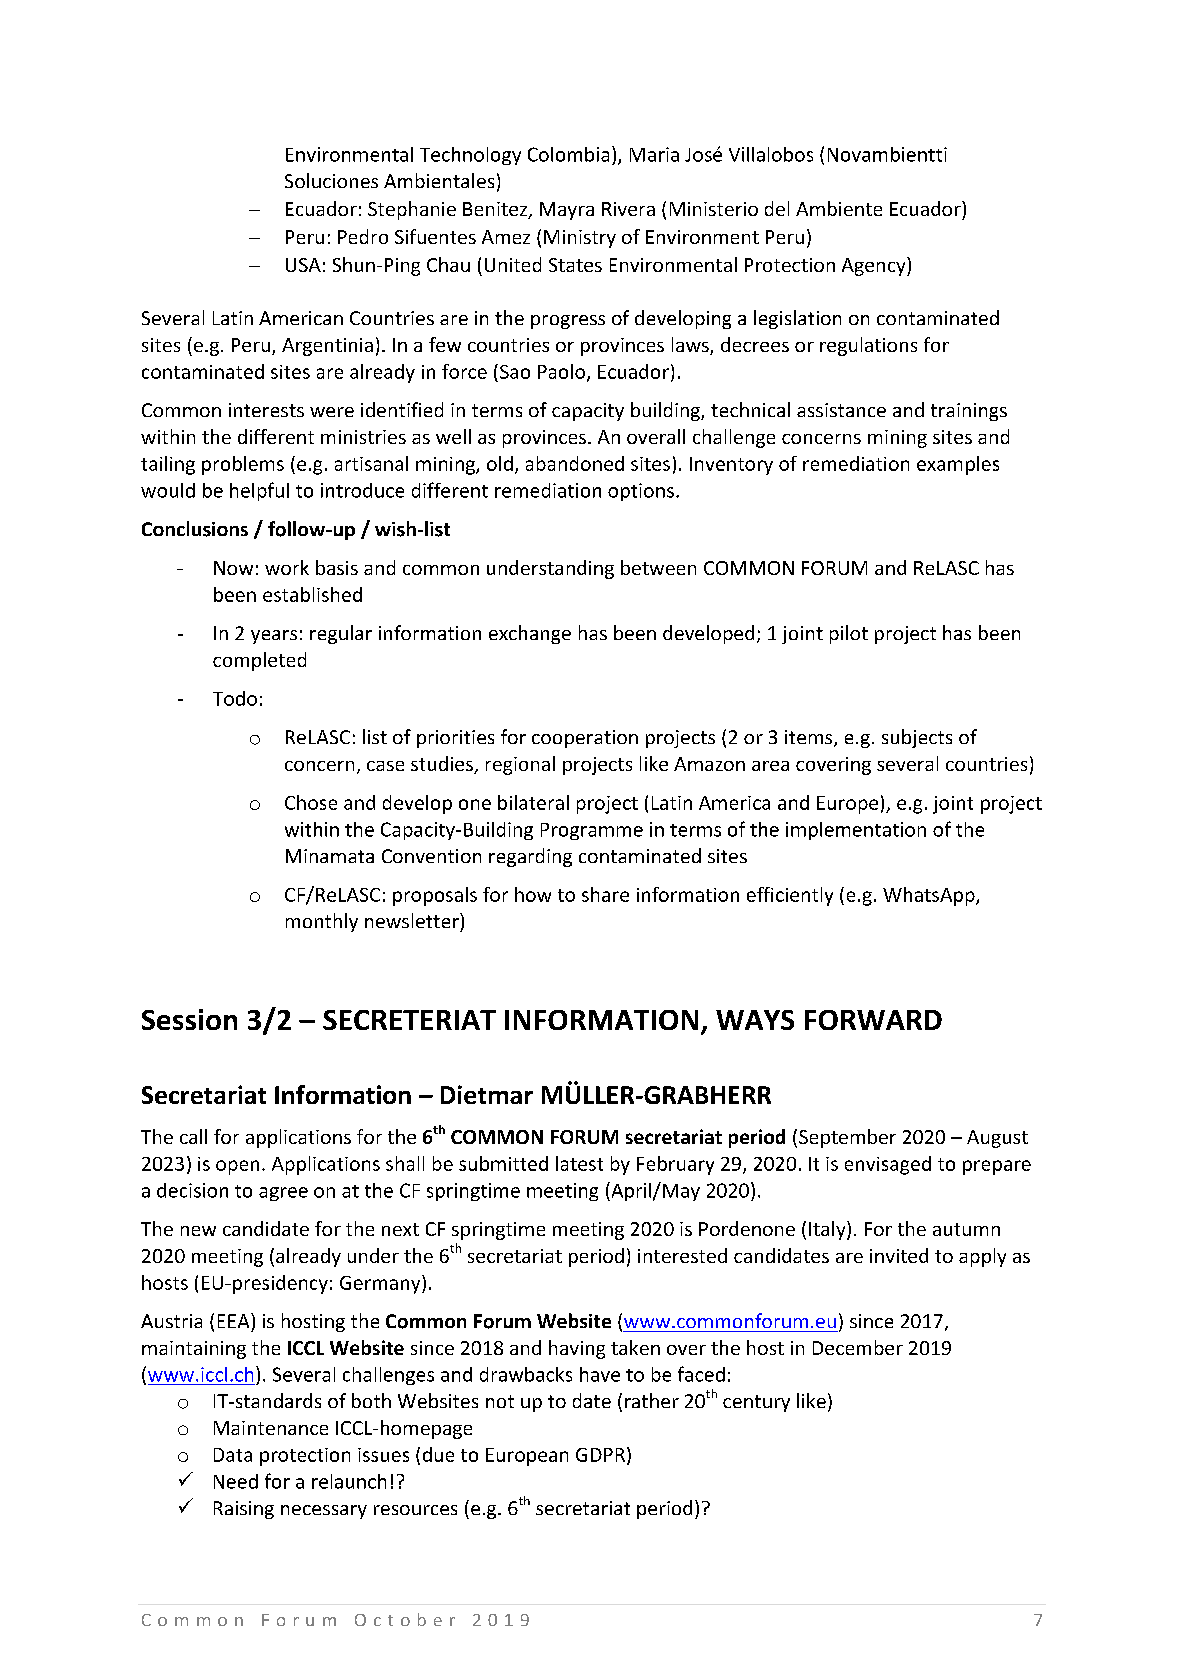 The height and width of the screenshot is (1675, 1184). What do you see at coordinates (237, 1167) in the screenshot?
I see `open` at bounding box center [237, 1167].
